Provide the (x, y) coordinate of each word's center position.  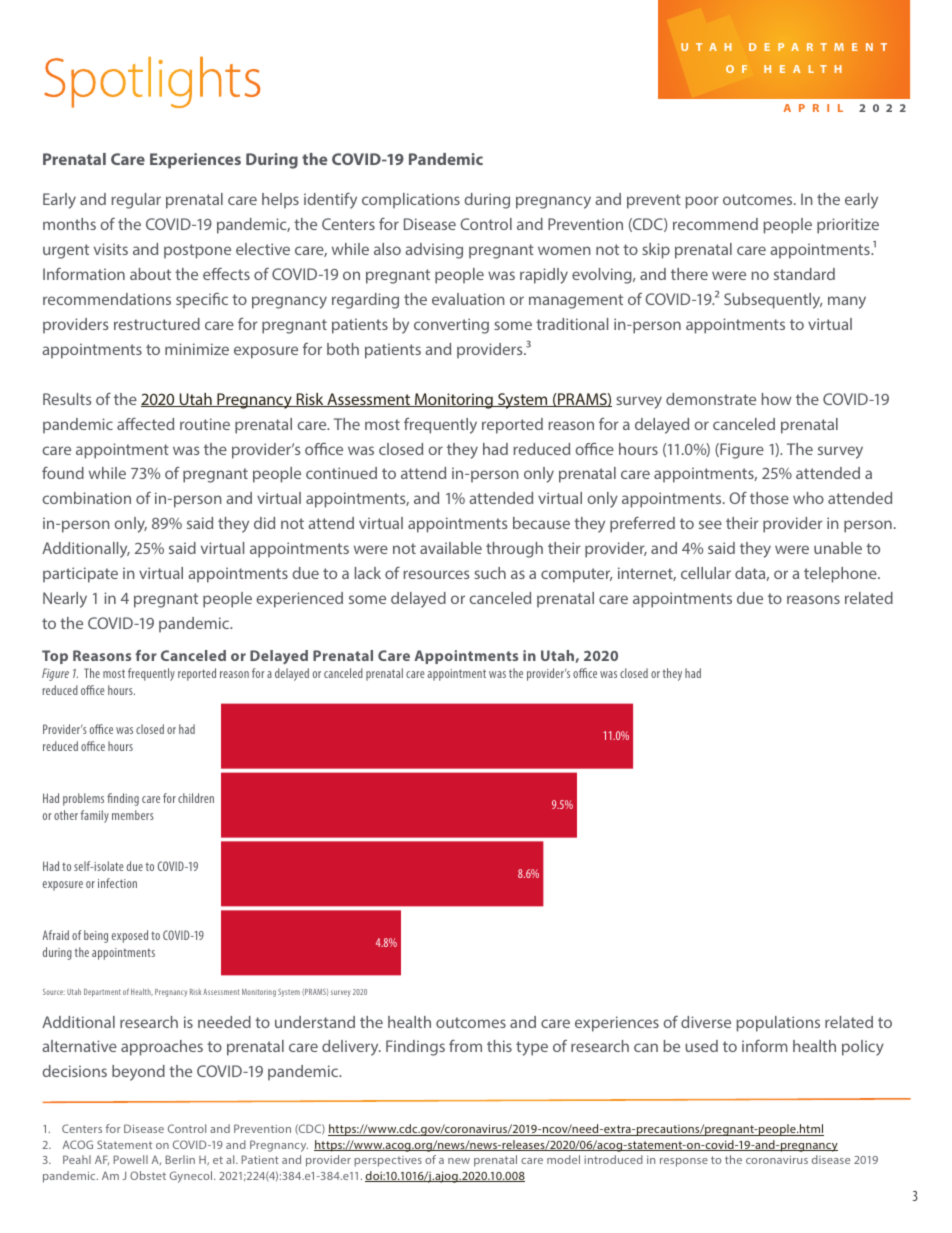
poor (702, 202)
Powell (131, 1159)
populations (778, 1024)
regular (136, 201)
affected (145, 423)
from (465, 1045)
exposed (130, 936)
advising (434, 251)
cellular (706, 573)
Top (55, 657)
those (769, 498)
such (490, 573)
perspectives (388, 1161)
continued (341, 473)
